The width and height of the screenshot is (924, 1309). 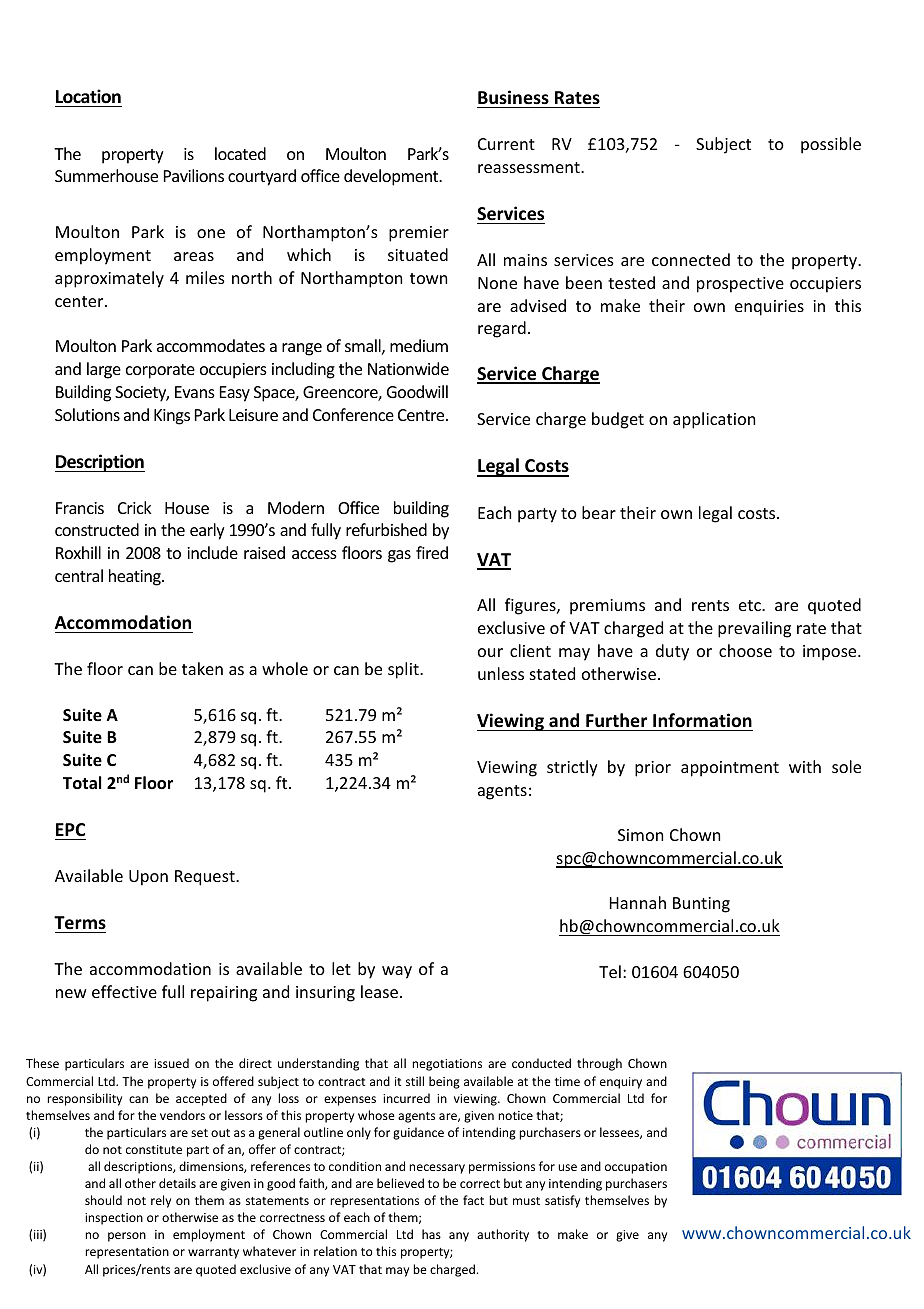 What do you see at coordinates (148, 878) in the screenshot?
I see `Upon` at bounding box center [148, 878].
